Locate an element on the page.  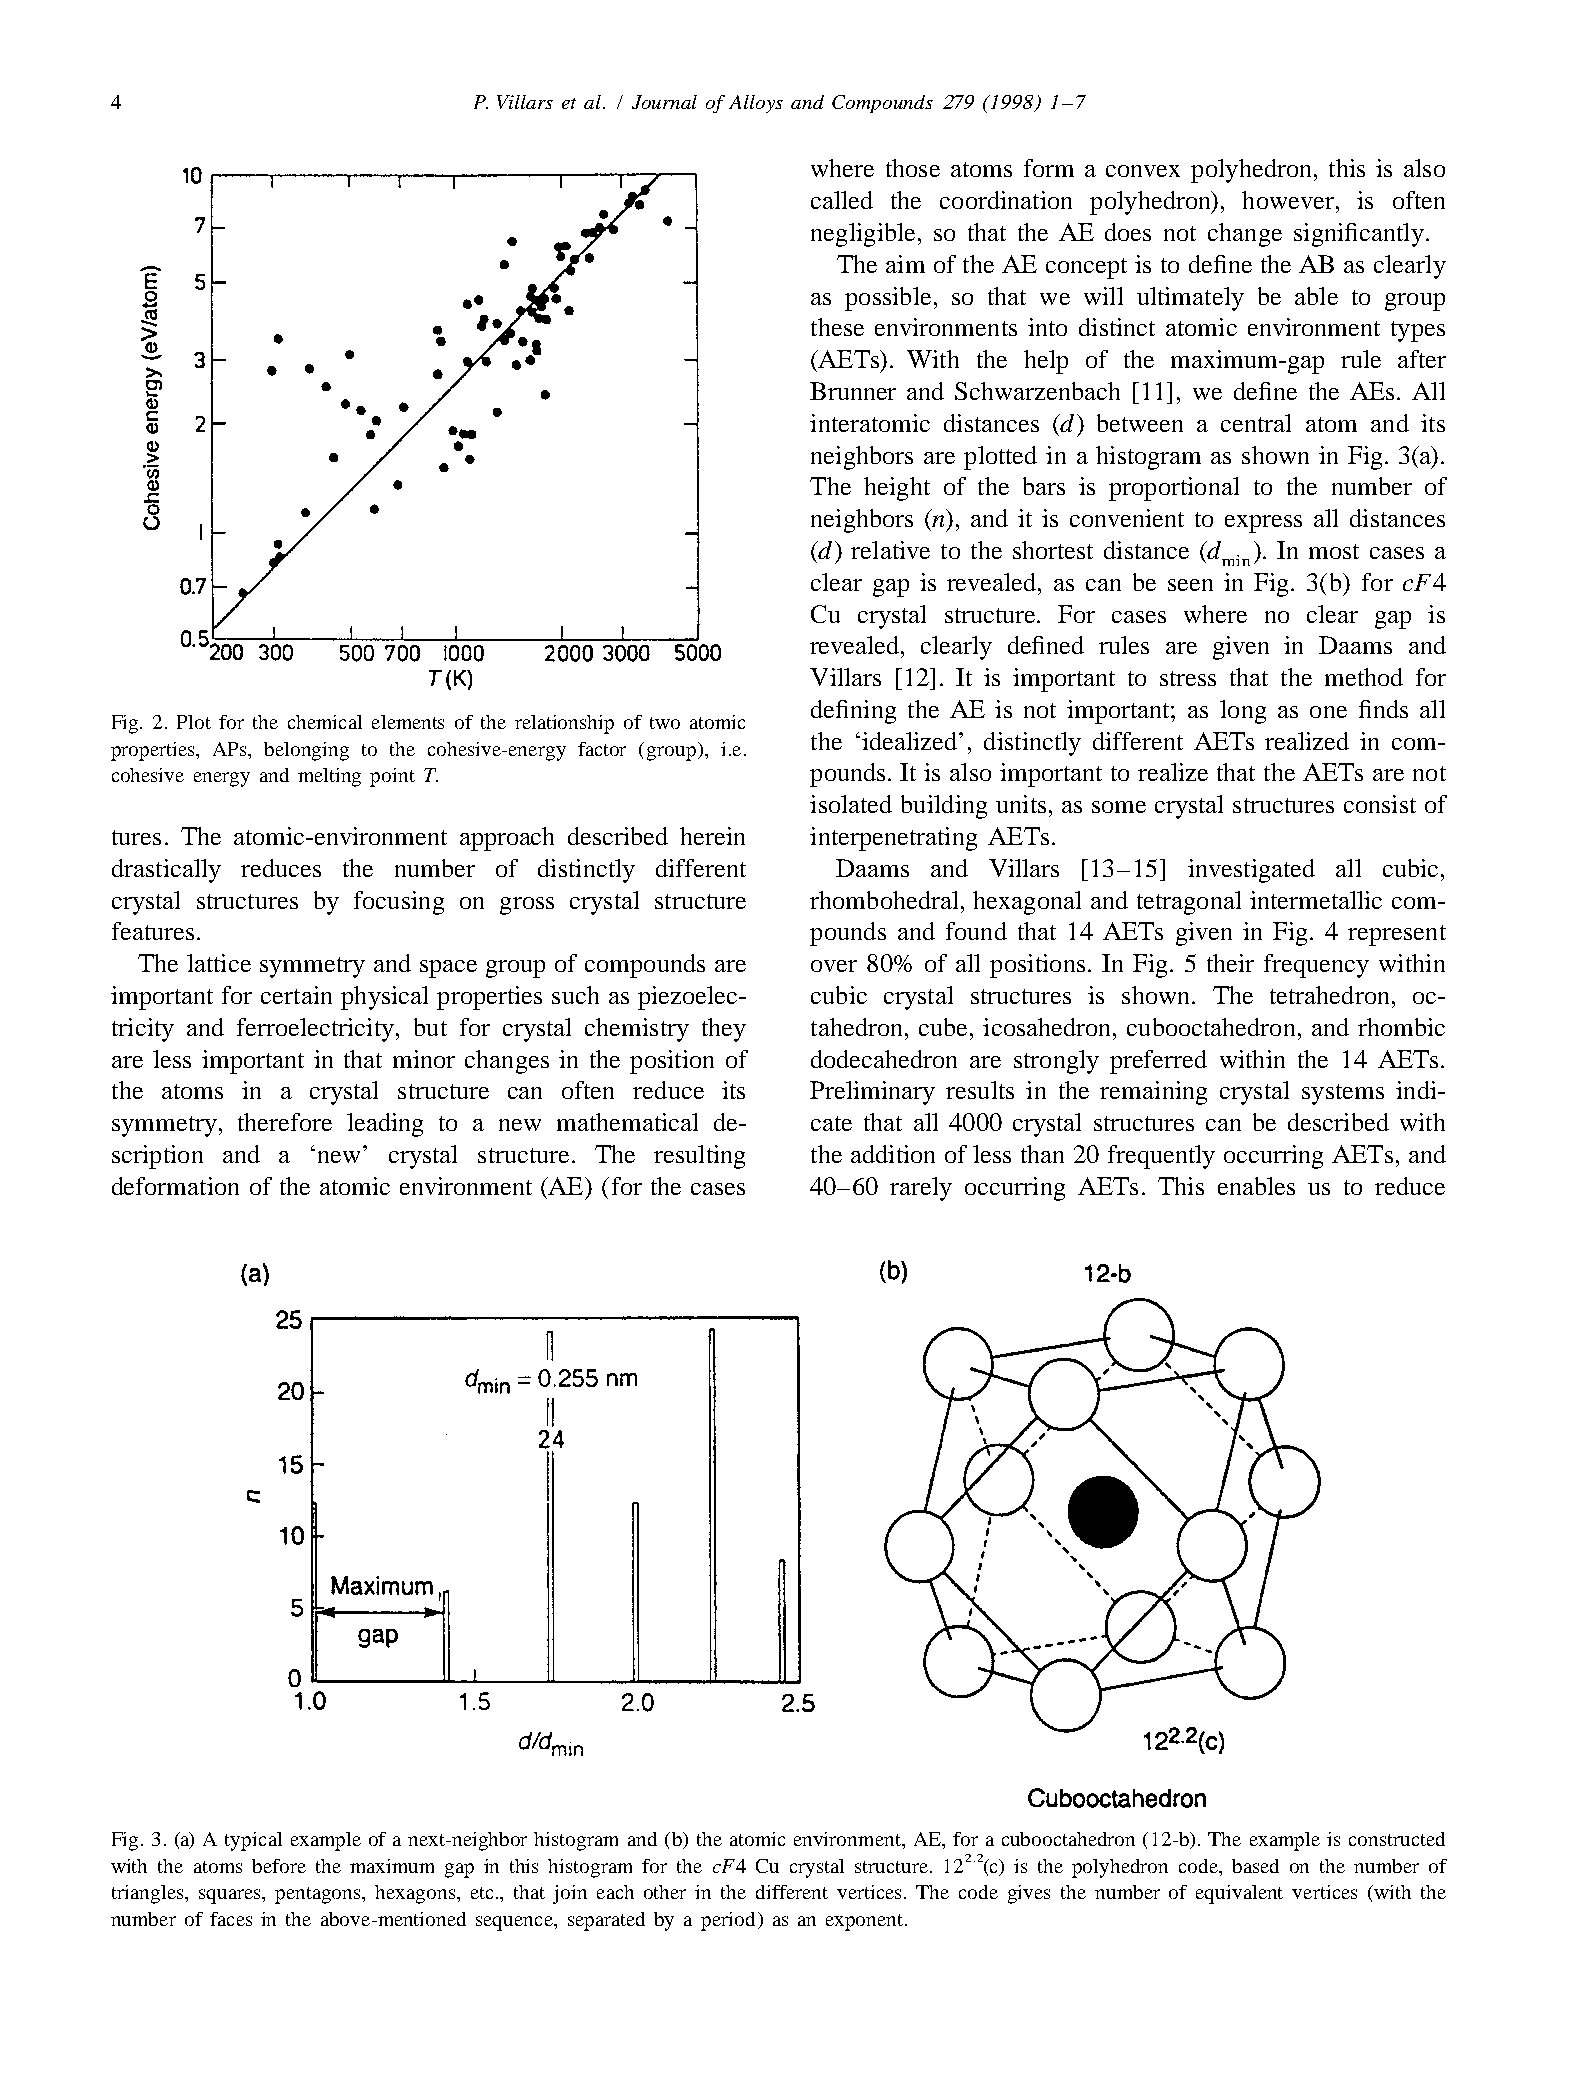
certain is located at coordinates (296, 995).
